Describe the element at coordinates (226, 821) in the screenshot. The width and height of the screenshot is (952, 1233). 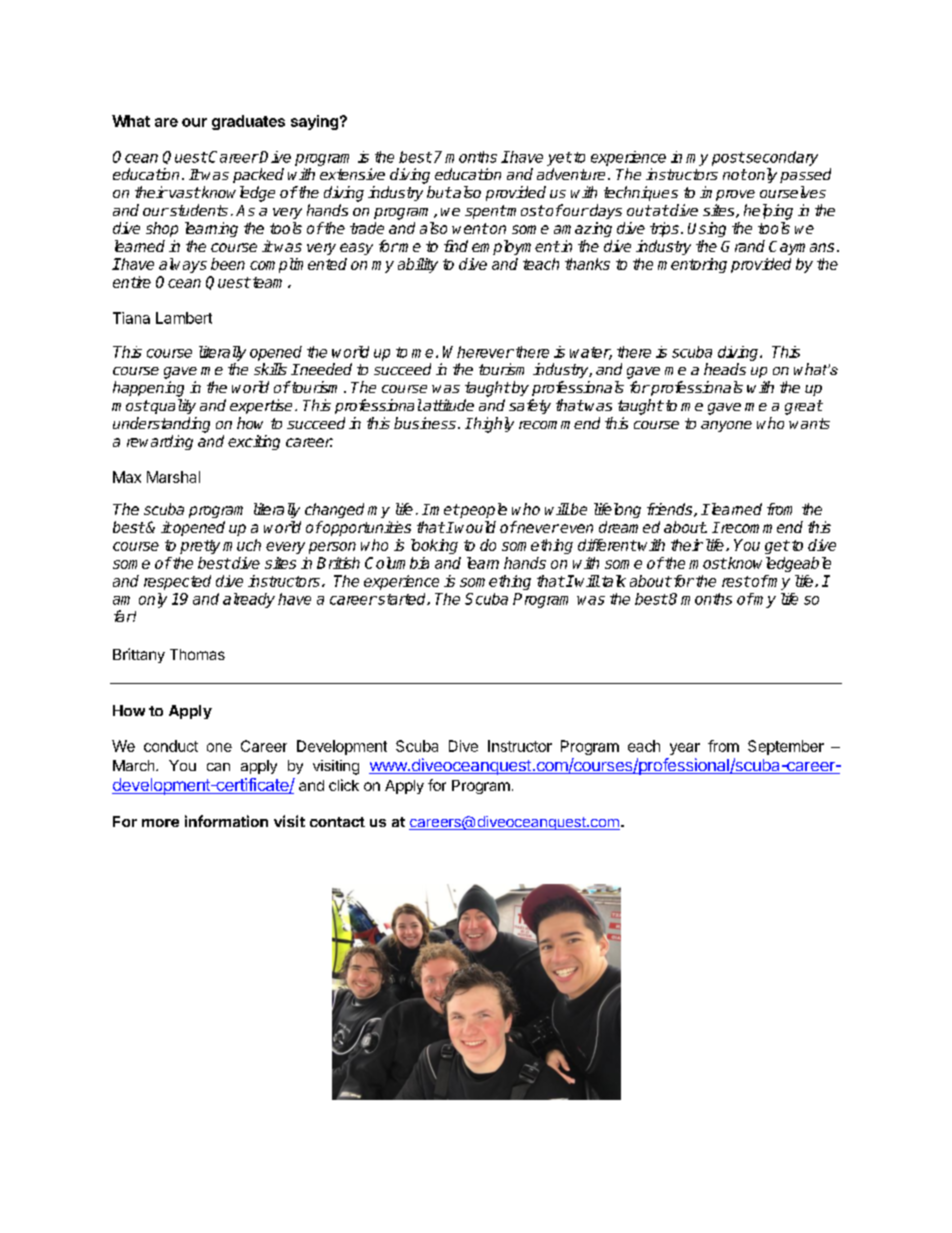
I see `information` at that location.
